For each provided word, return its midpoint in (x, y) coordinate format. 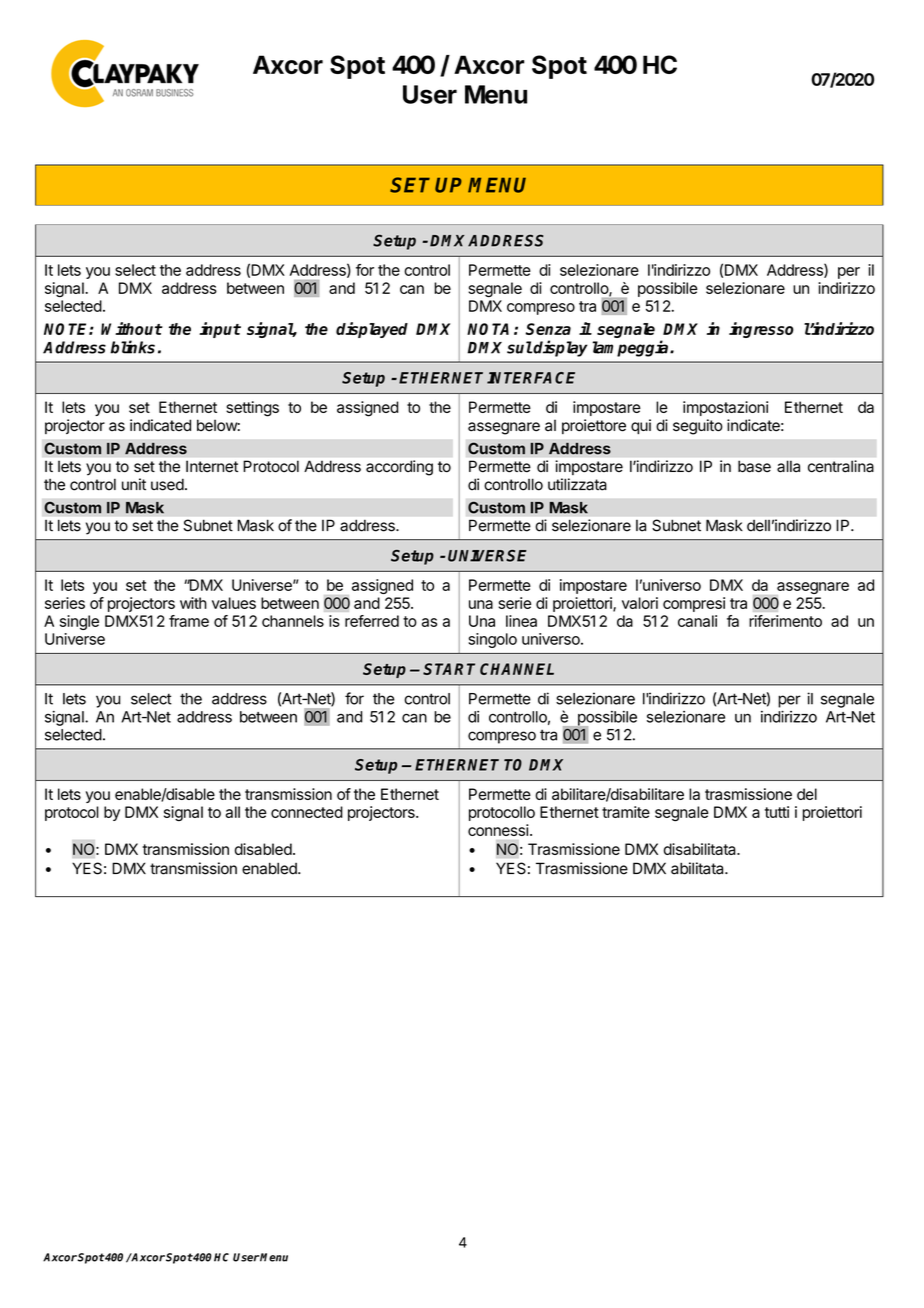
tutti (777, 812)
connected (307, 812)
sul (520, 347)
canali (697, 621)
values (234, 603)
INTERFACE (531, 378)
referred (372, 621)
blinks (132, 347)
